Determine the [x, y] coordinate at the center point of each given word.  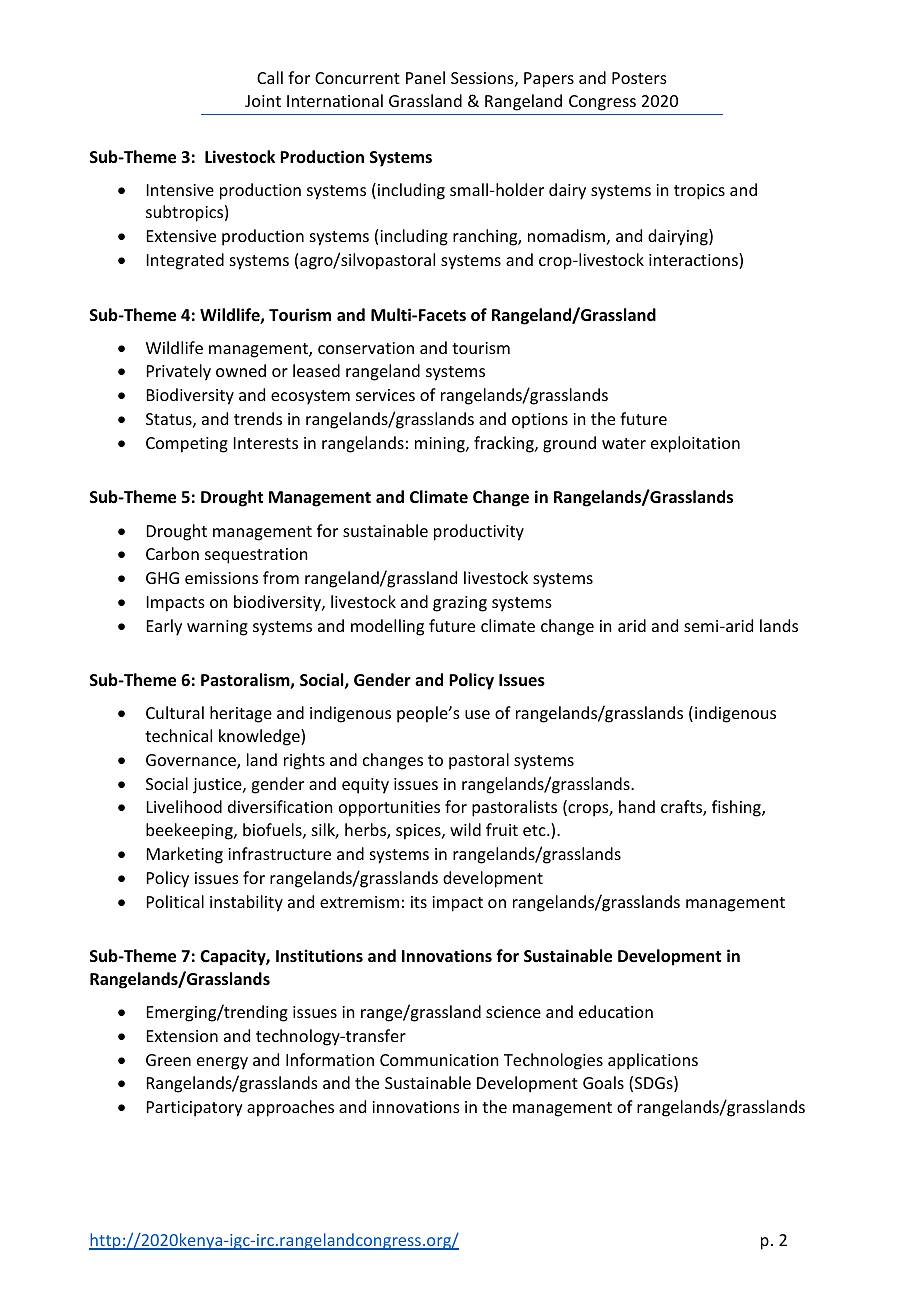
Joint [263, 101]
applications [653, 1061]
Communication [439, 1060]
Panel [425, 77]
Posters [639, 78]
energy [222, 1063]
